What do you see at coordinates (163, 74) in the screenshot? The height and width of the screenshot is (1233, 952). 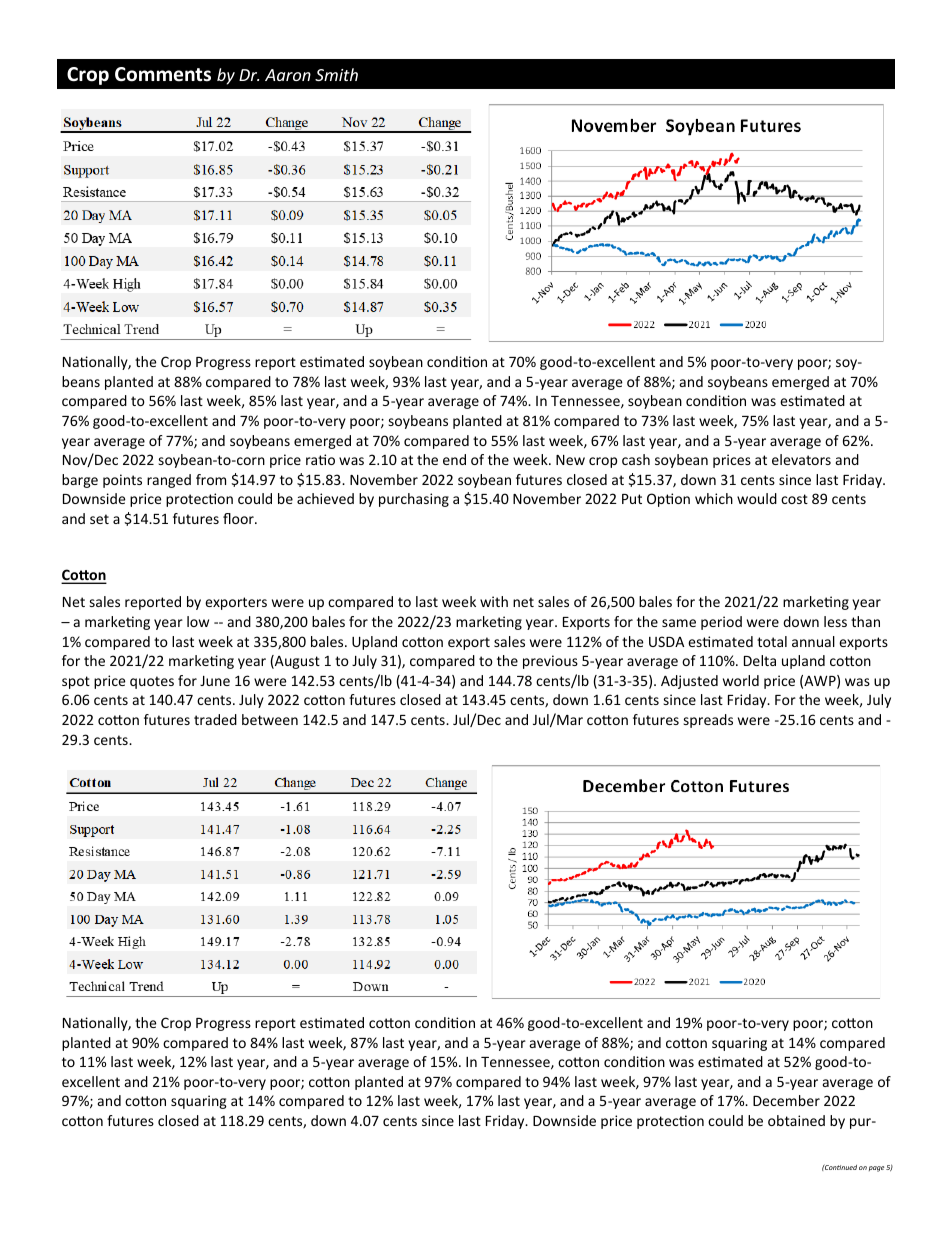 I see `Comments` at bounding box center [163, 74].
